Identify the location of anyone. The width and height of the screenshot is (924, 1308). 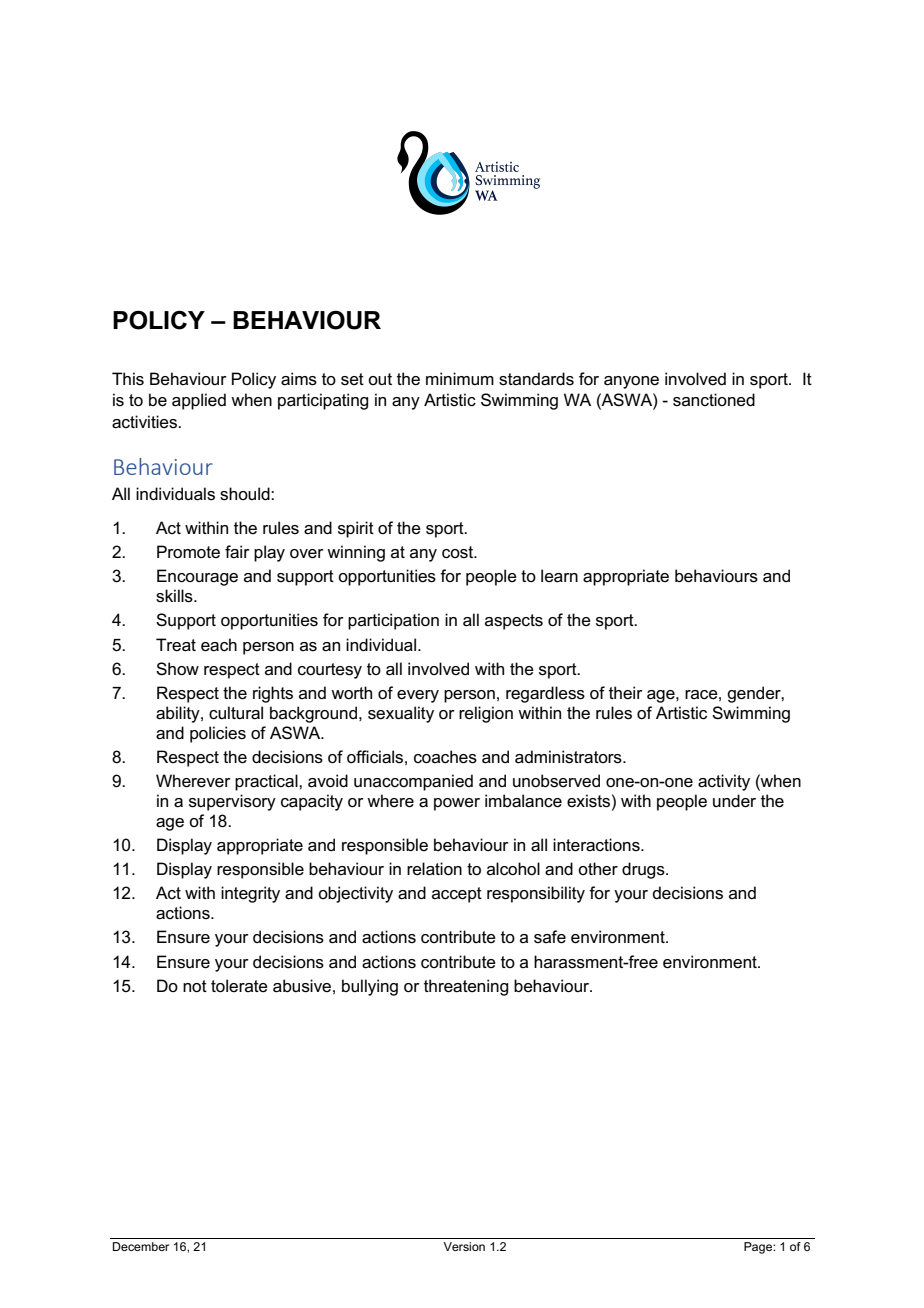
(631, 382).
